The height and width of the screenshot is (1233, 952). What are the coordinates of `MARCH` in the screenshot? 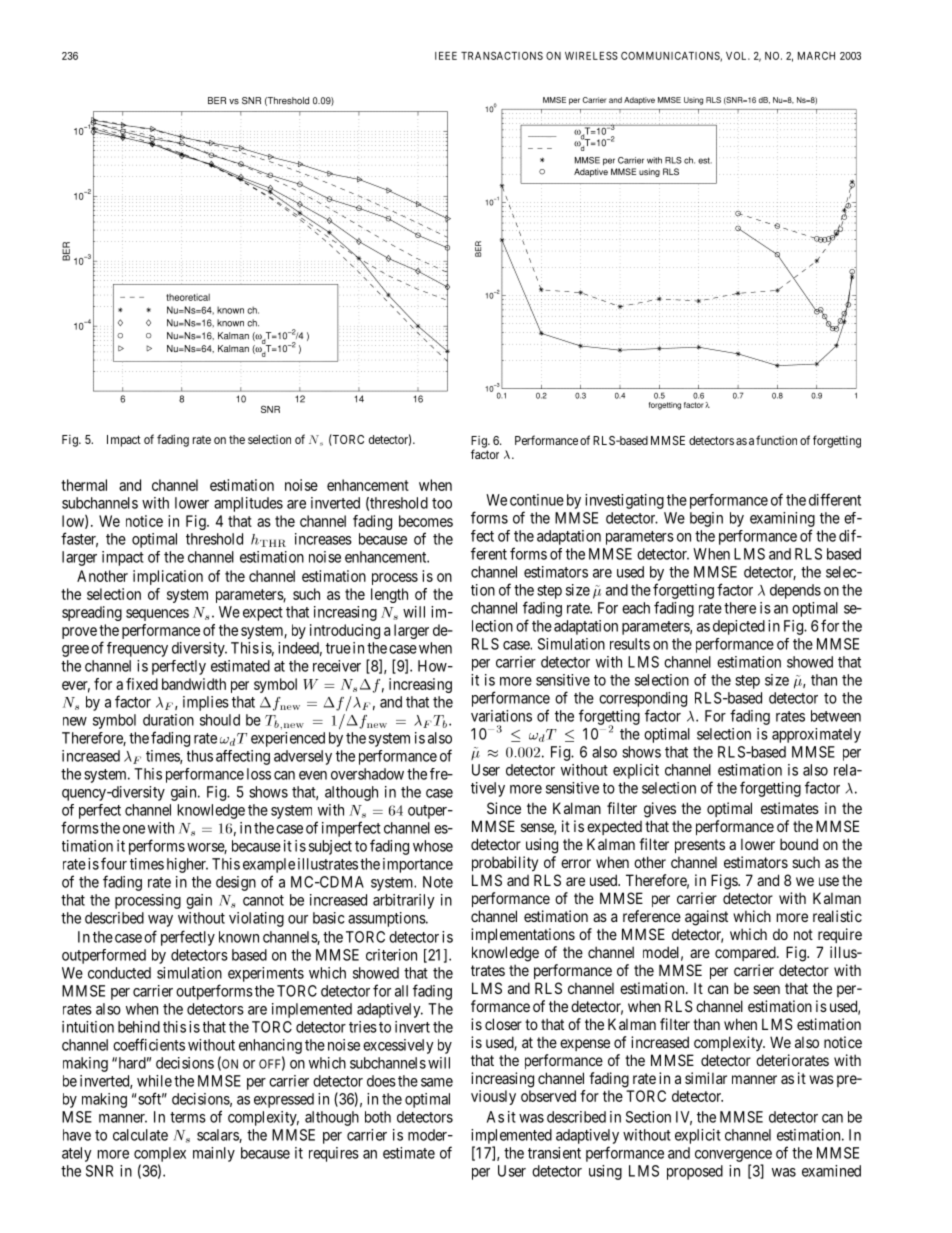 It's located at (816, 56).
